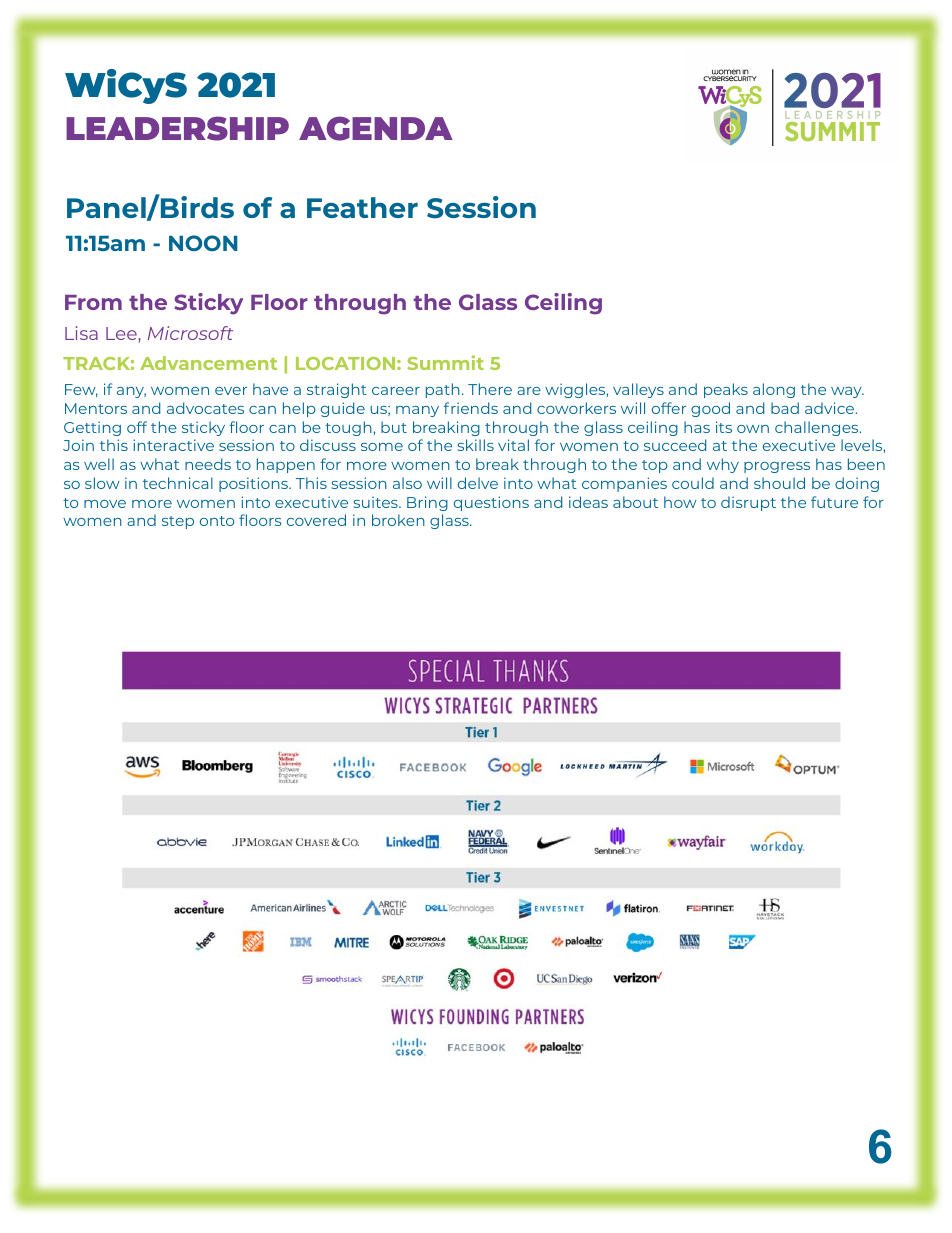 Image resolution: width=952 pixels, height=1233 pixels. What do you see at coordinates (203, 243) in the screenshot?
I see `NOON` at bounding box center [203, 243].
